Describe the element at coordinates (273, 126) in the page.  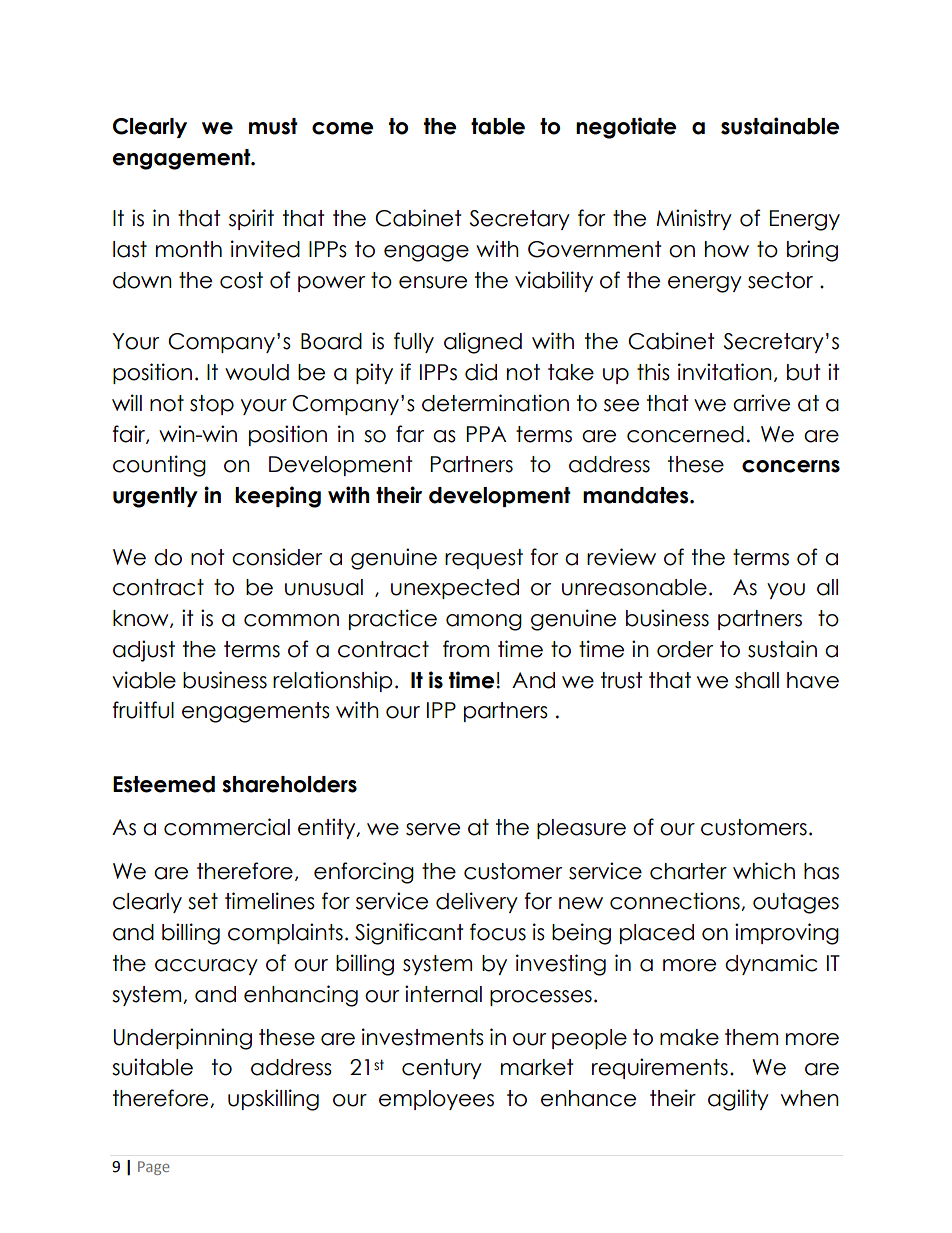
I see `must` at that location.
